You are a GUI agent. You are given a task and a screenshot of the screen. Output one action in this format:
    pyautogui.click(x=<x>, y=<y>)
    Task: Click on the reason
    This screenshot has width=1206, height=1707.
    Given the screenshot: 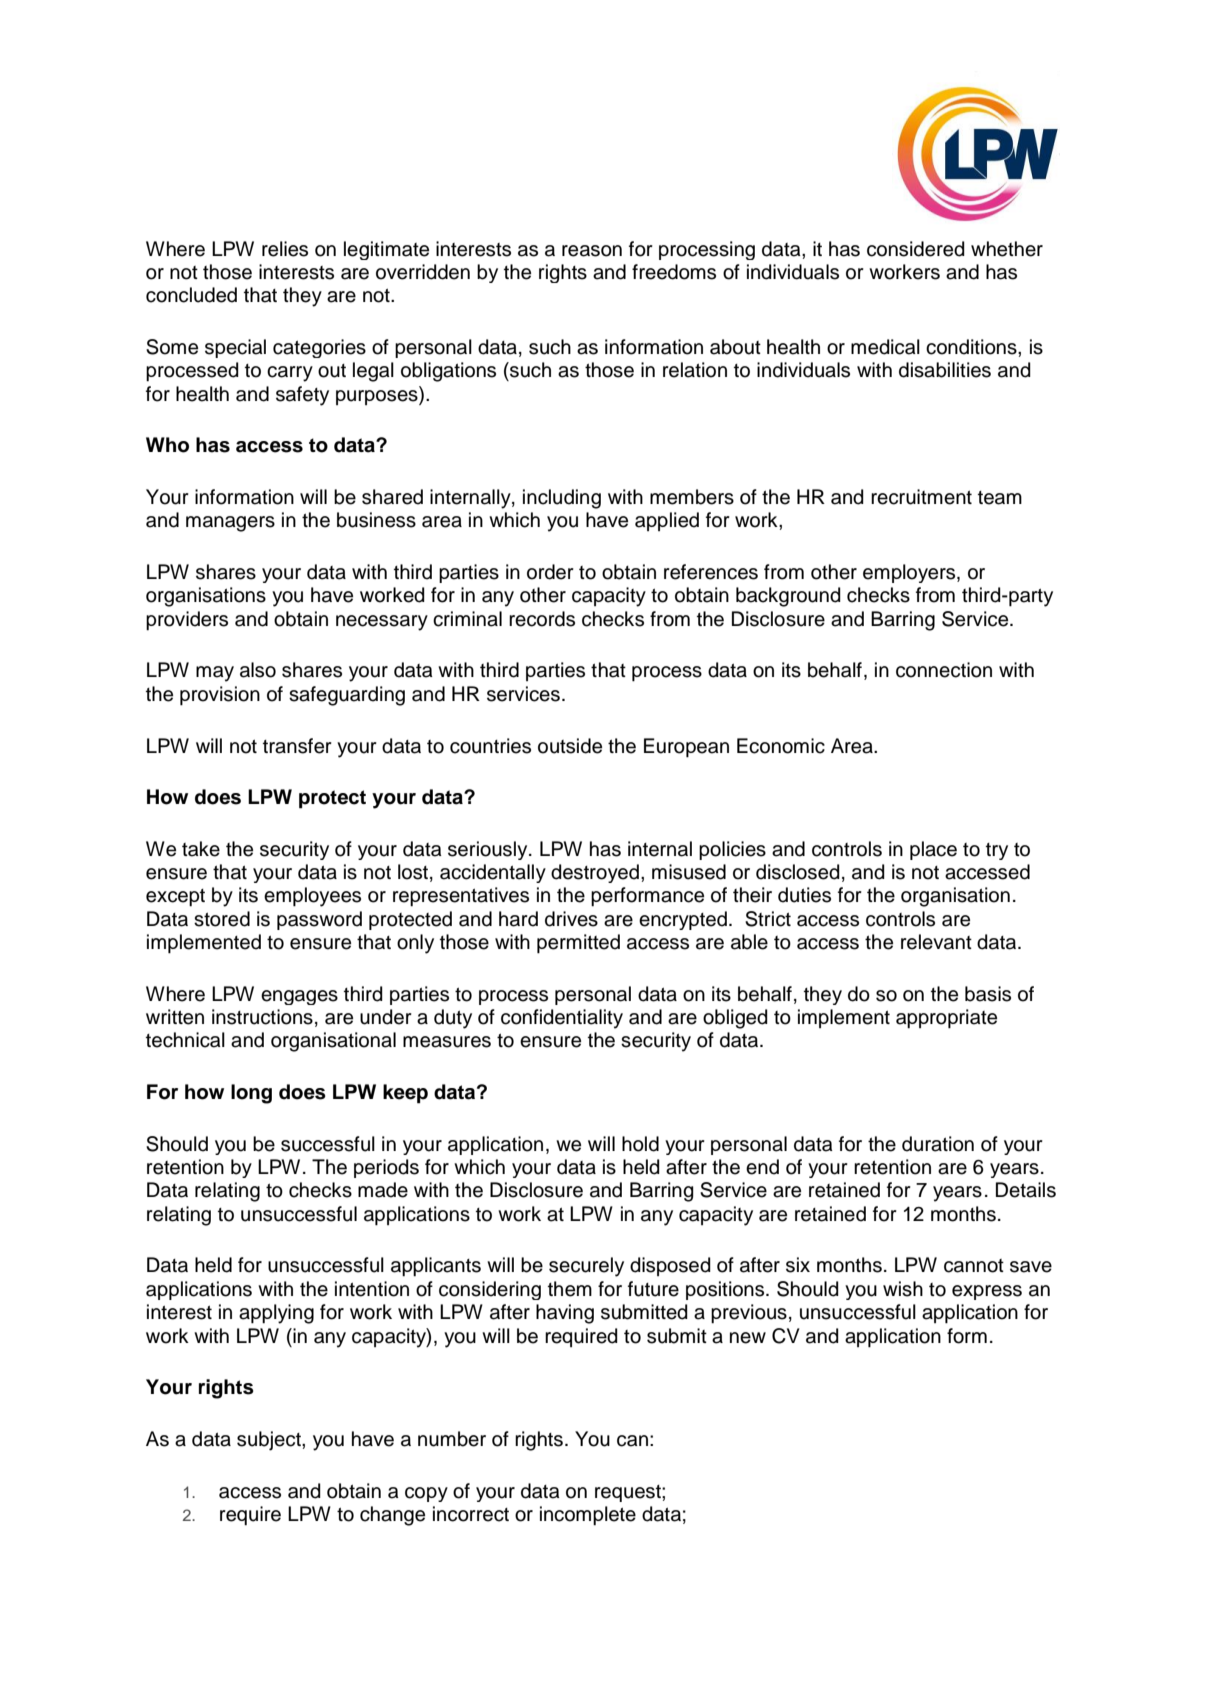 What is the action you would take?
    pyautogui.click(x=592, y=251)
